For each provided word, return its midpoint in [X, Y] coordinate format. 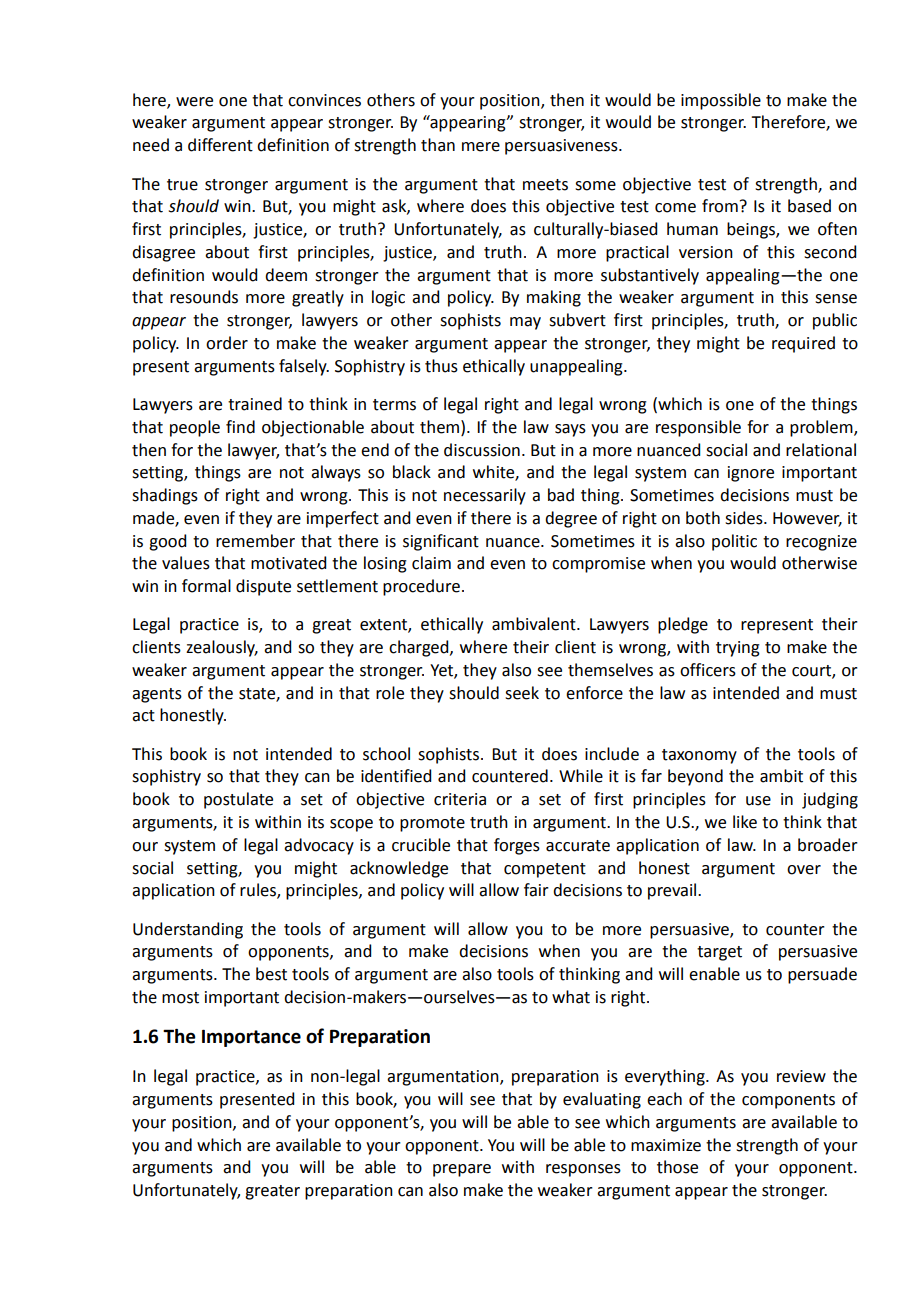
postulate [238, 800]
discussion [482, 450]
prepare [462, 1170]
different [220, 145]
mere [481, 147]
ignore [751, 474]
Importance [251, 1038]
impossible [721, 101]
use [758, 801]
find [240, 427]
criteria [460, 799]
